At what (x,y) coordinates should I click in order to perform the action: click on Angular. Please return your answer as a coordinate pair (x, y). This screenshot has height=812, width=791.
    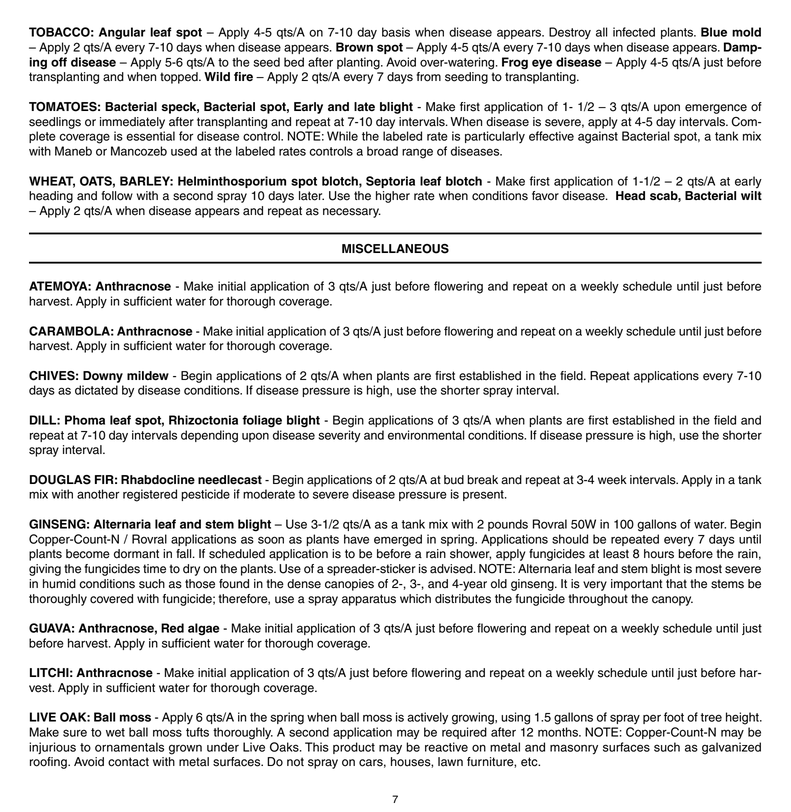
    Looking at the image, I should click on (122, 33).
